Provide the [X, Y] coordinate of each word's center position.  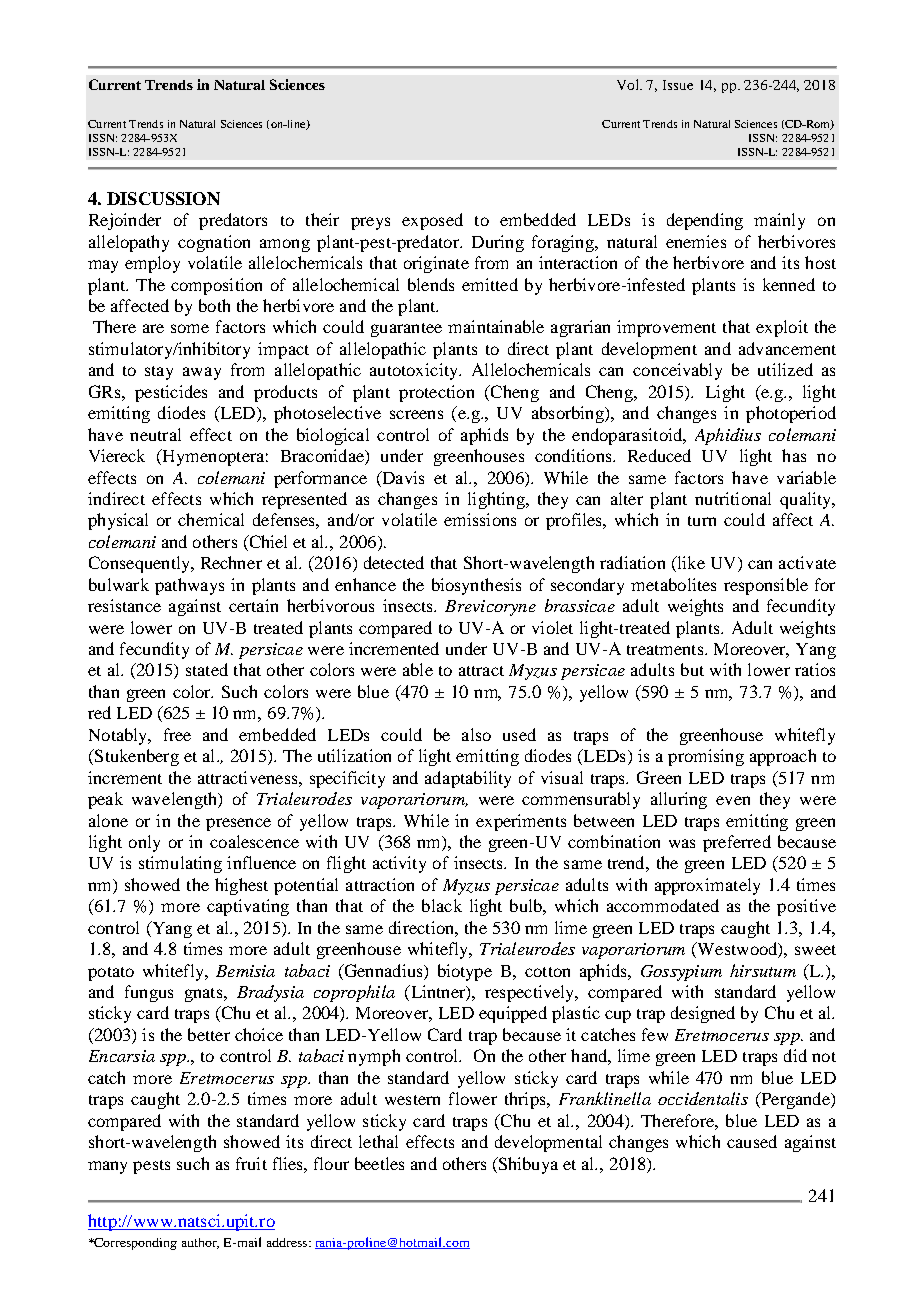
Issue [678, 85]
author [200, 1243]
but [692, 669]
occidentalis [703, 1098]
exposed [432, 221]
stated [207, 669]
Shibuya [527, 1165]
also [476, 734]
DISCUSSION [163, 198]
